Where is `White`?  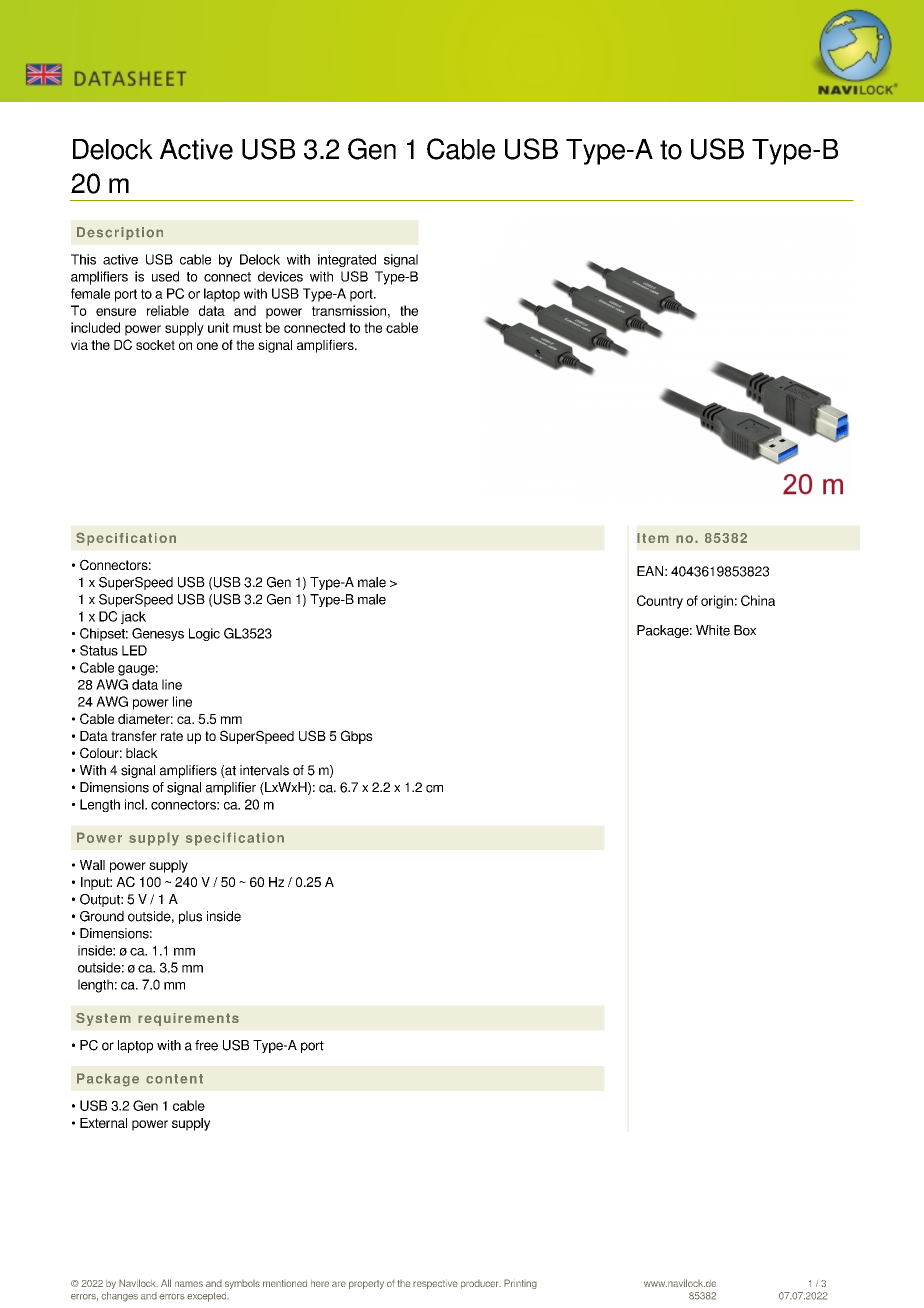 White is located at coordinates (713, 630).
